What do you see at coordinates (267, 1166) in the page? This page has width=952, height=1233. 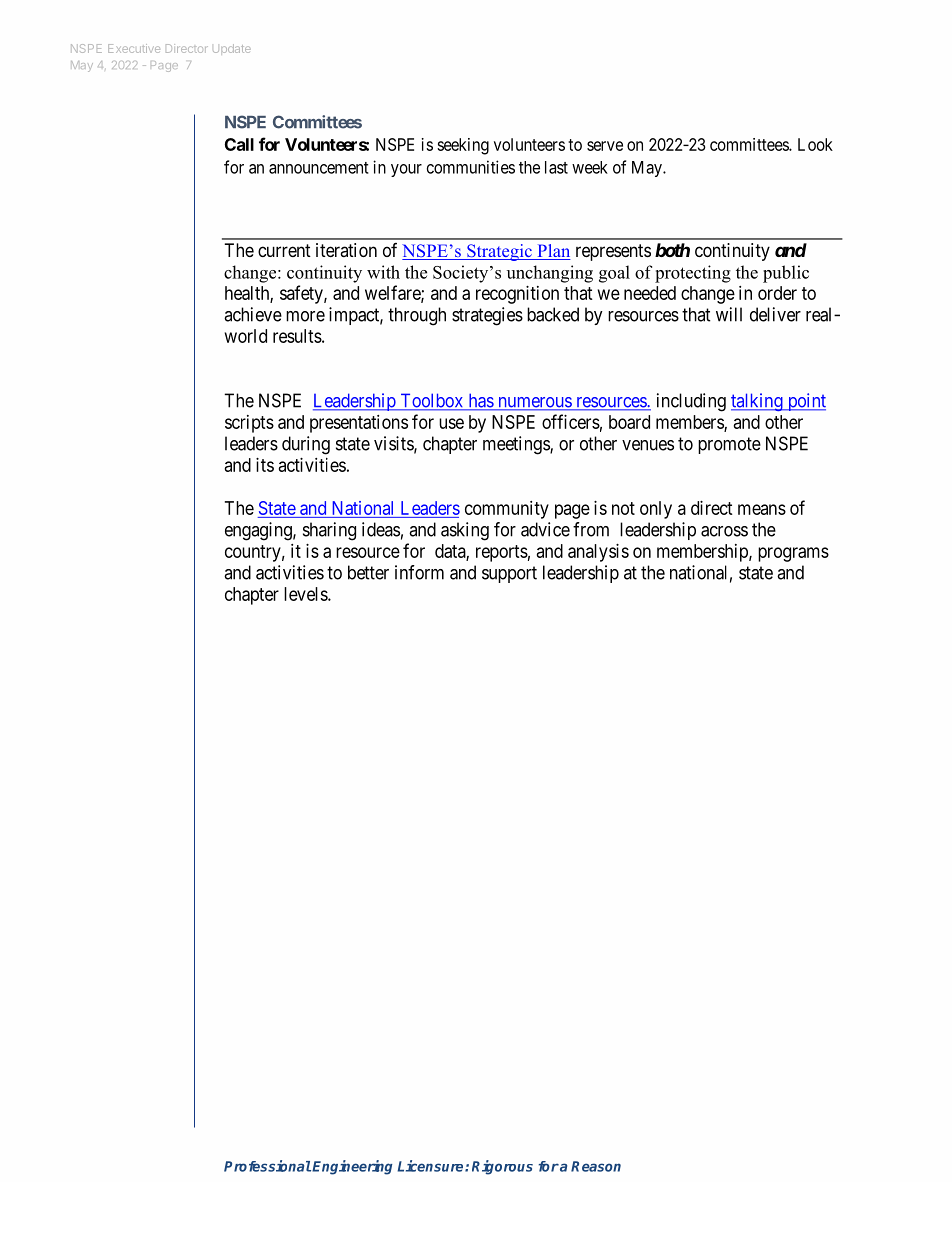 I see `Professional` at bounding box center [267, 1166].
